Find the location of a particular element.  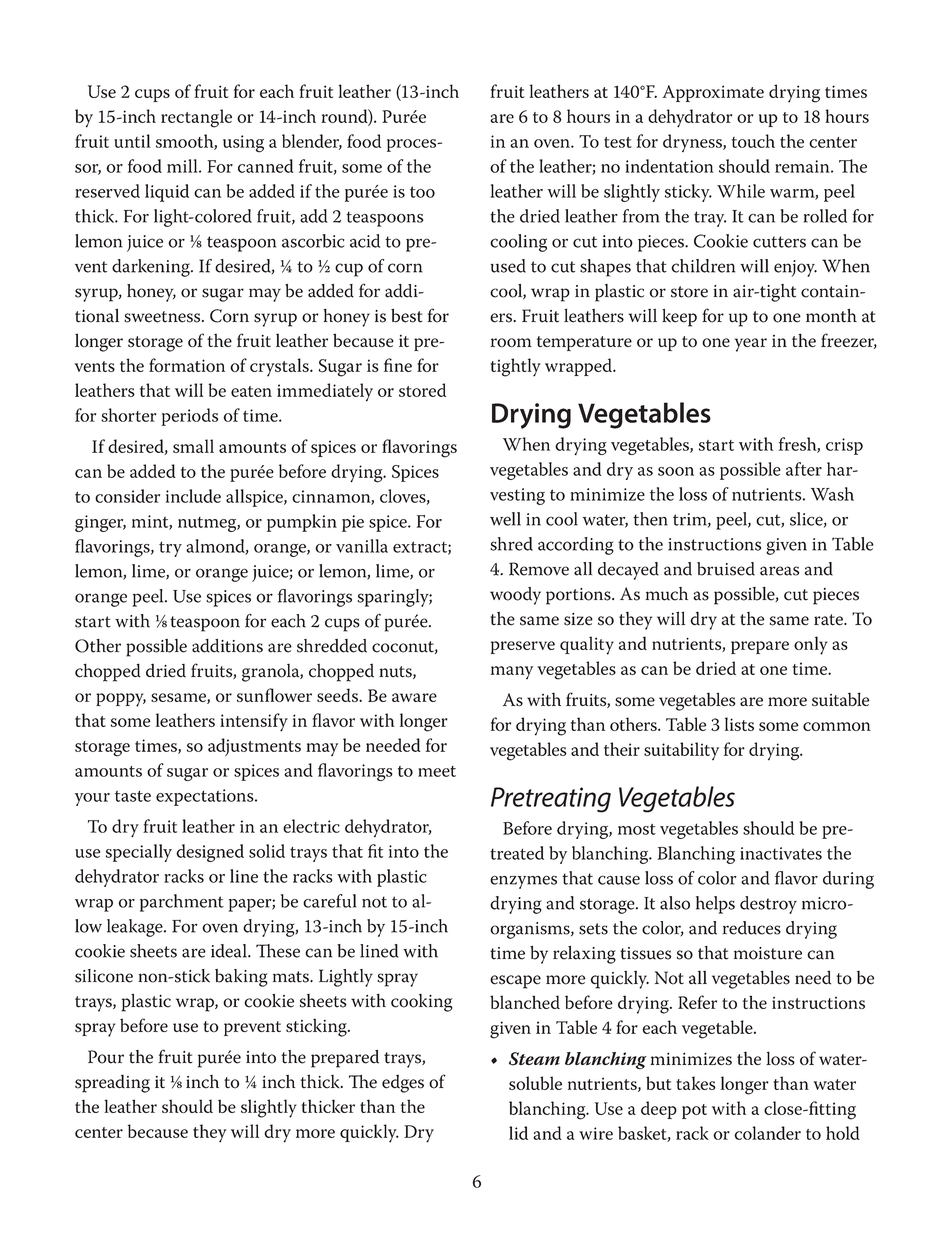

small is located at coordinates (193, 446).
